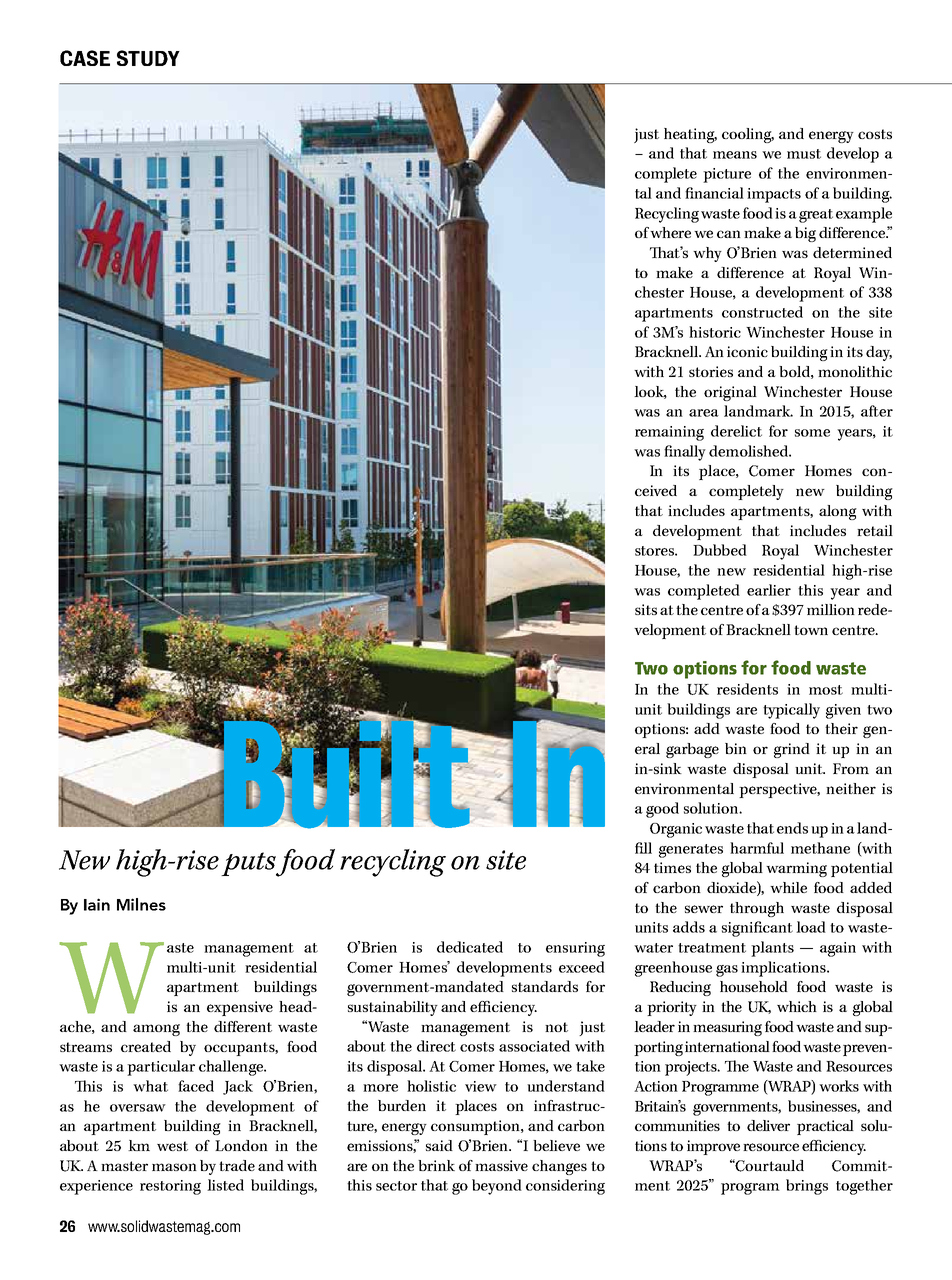 The width and height of the screenshot is (952, 1280). Describe the element at coordinates (148, 58) in the screenshot. I see `STUDY` at that location.
